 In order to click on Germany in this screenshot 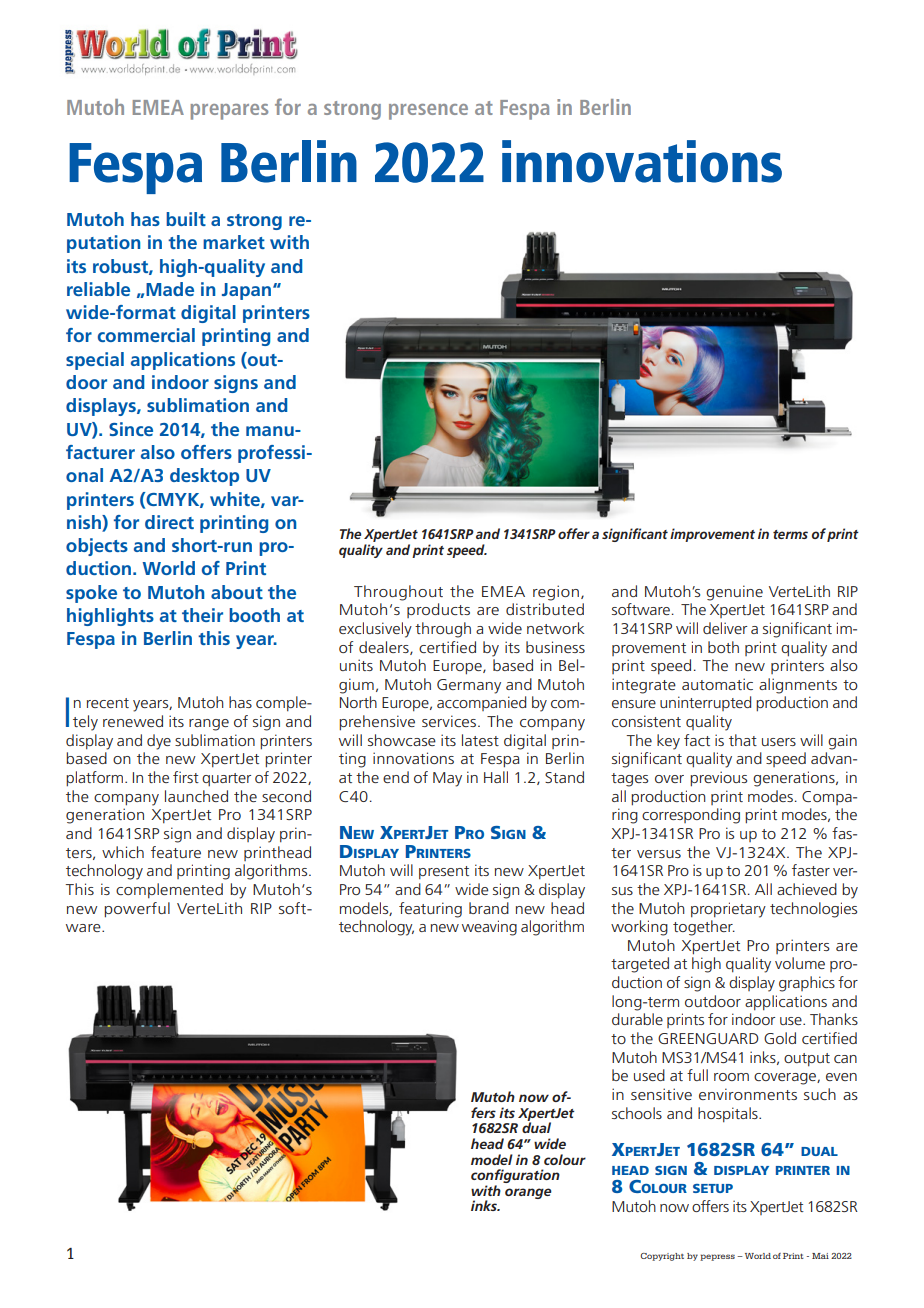, I will do `click(469, 686)`.
